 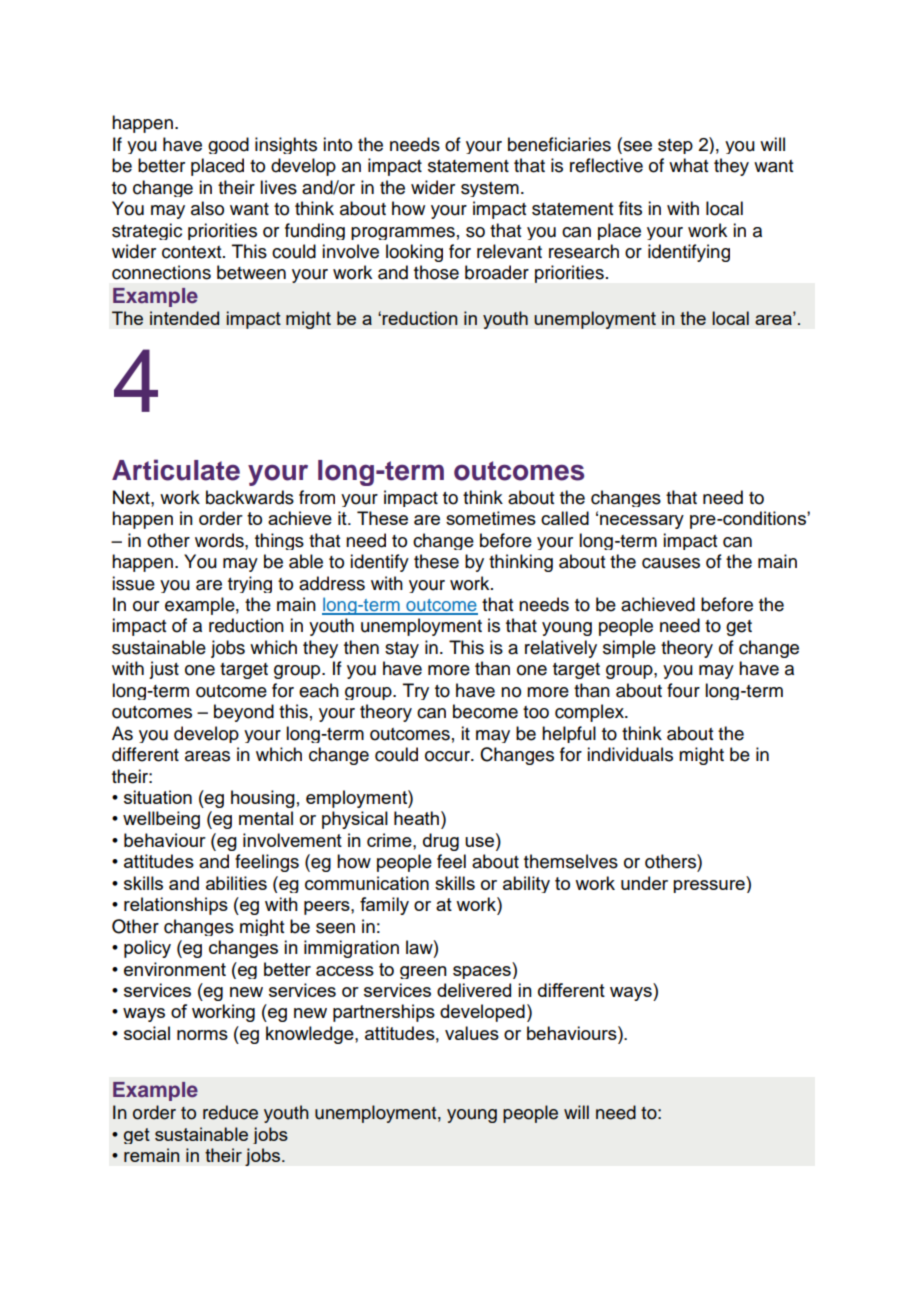 What do you see at coordinates (642, 522) in the screenshot?
I see `necessary` at bounding box center [642, 522].
